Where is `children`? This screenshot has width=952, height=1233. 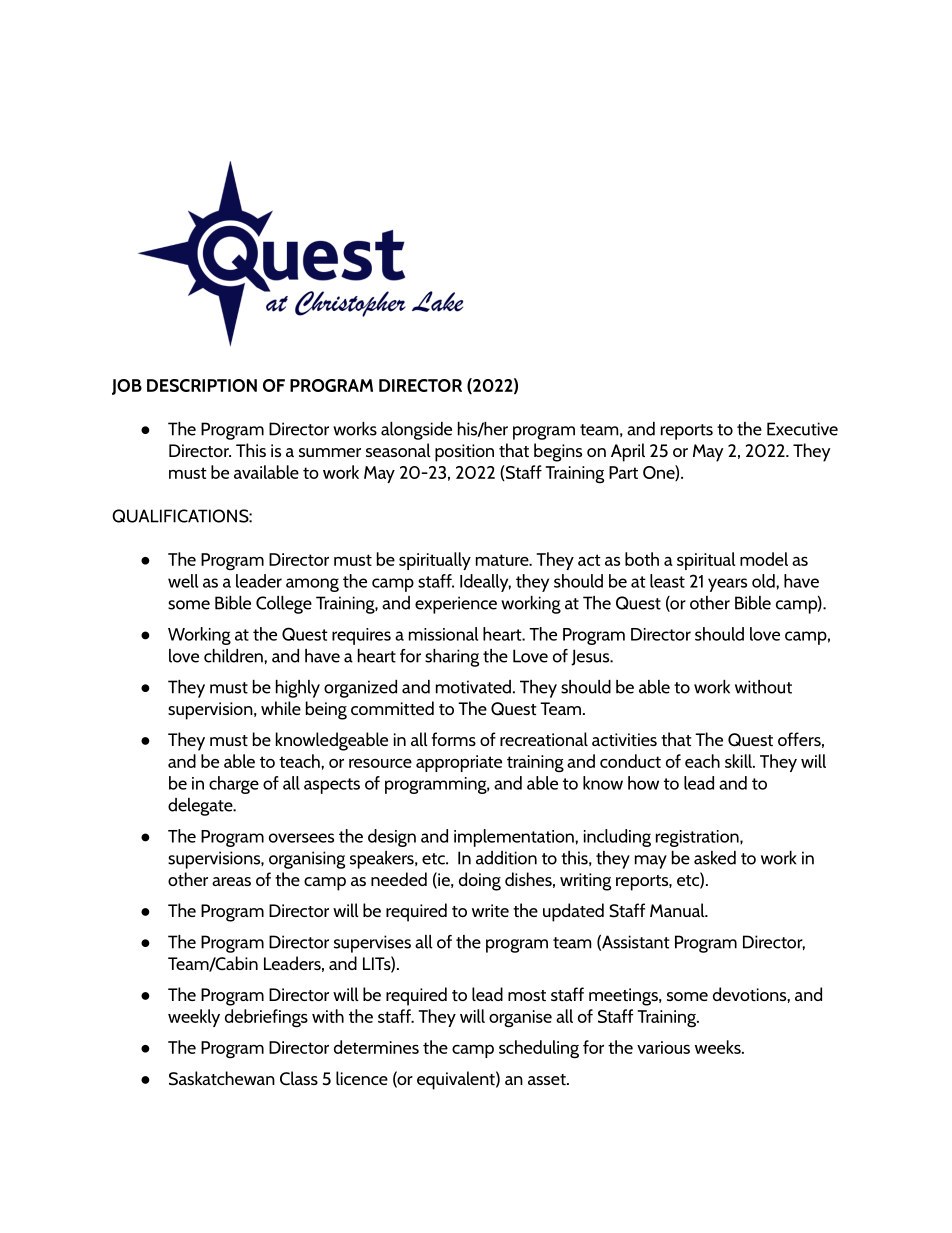
children is located at coordinates (234, 656).
